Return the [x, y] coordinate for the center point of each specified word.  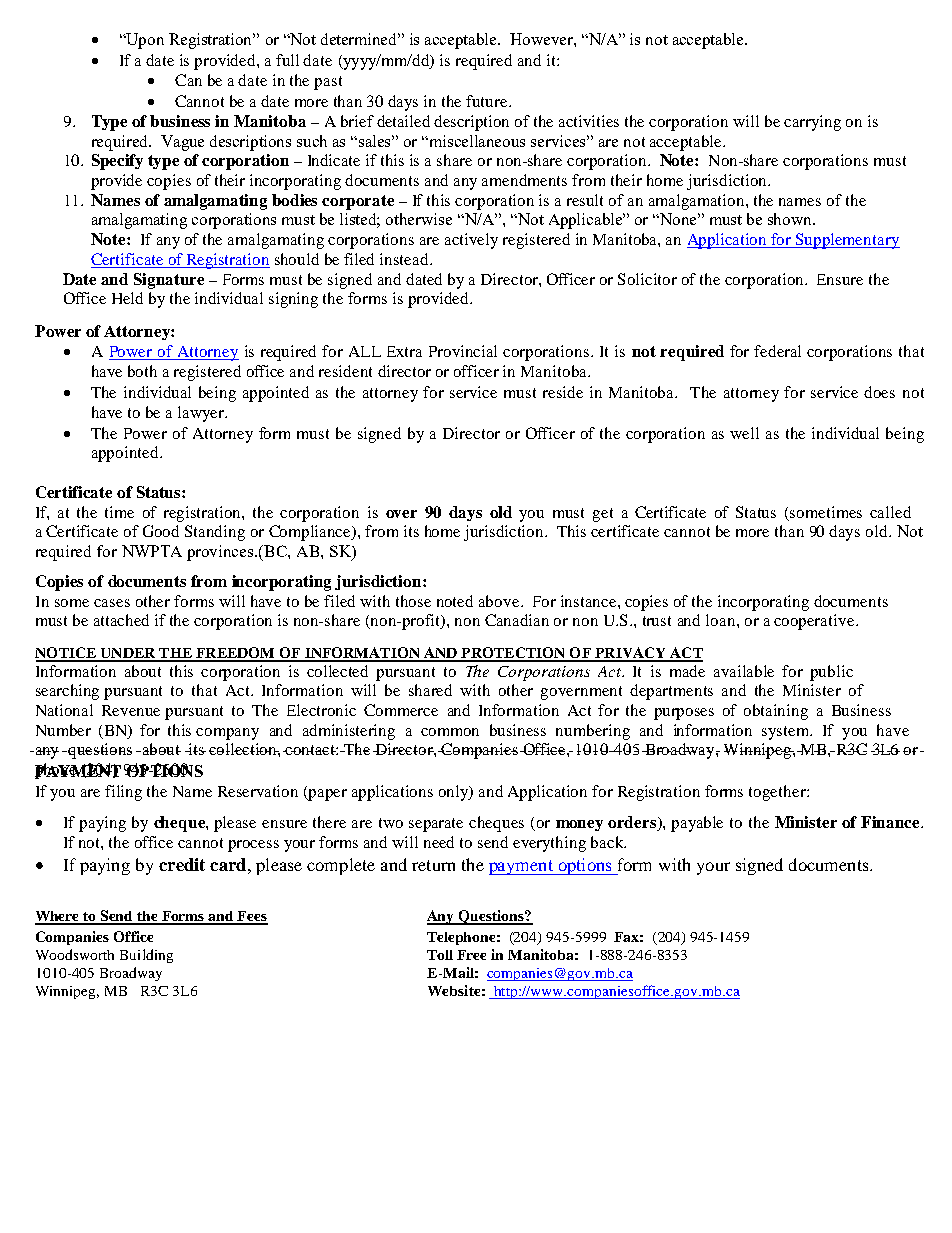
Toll [440, 955]
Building [146, 956]
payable [697, 824]
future [488, 101]
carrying [812, 123]
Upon [144, 41]
